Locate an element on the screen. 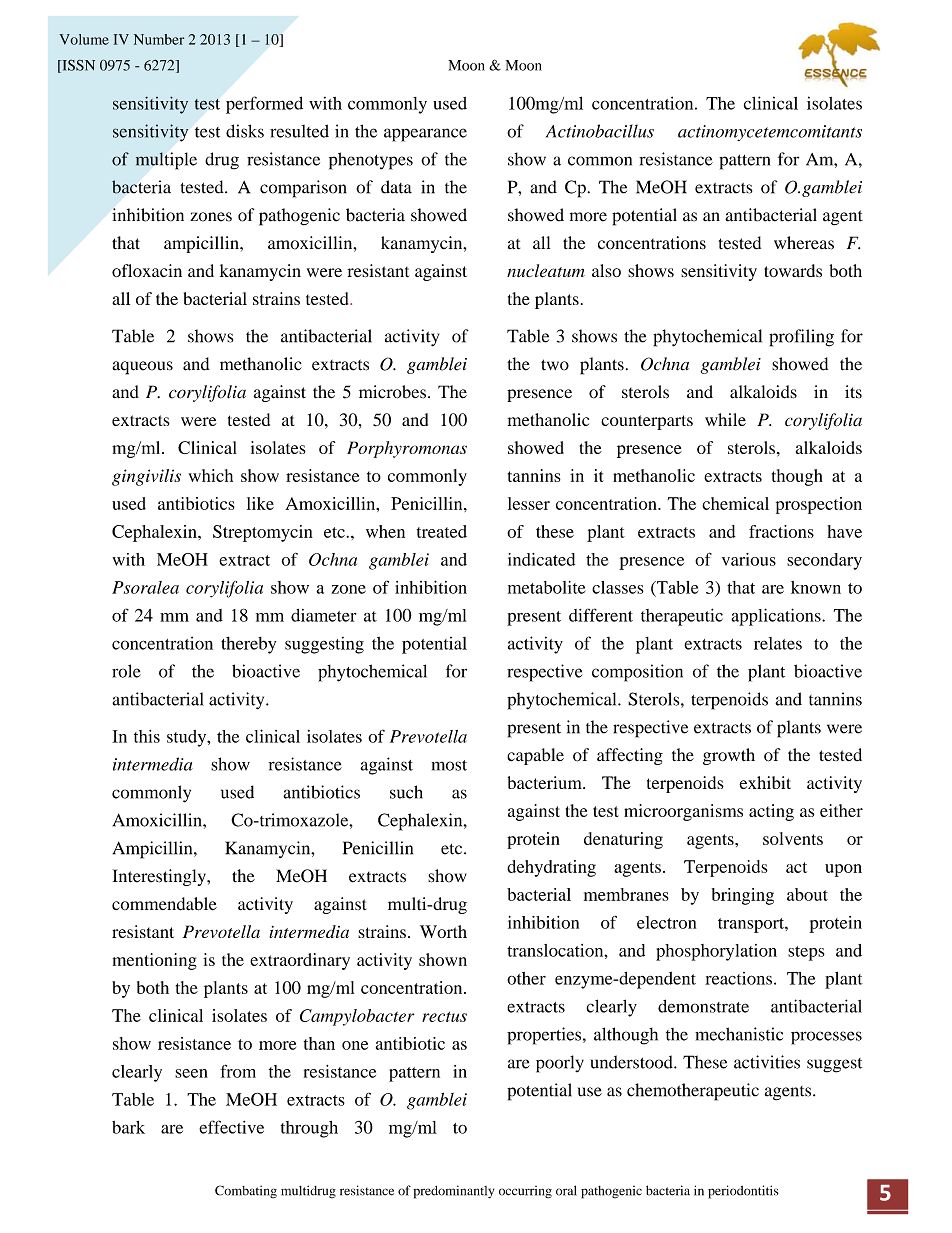  Number is located at coordinates (159, 39).
